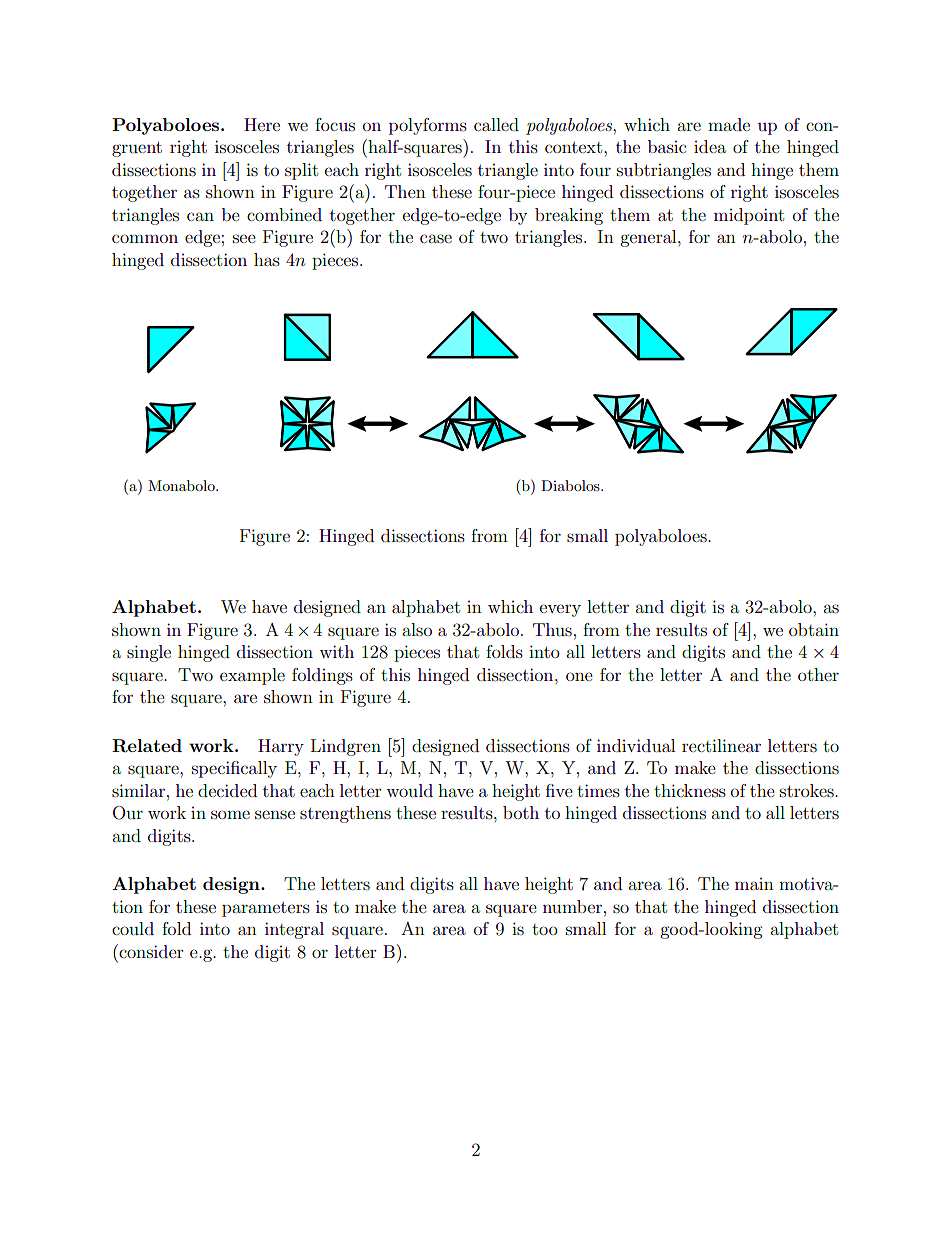 This page has width=952, height=1233. What do you see at coordinates (754, 884) in the page?
I see `main` at bounding box center [754, 884].
